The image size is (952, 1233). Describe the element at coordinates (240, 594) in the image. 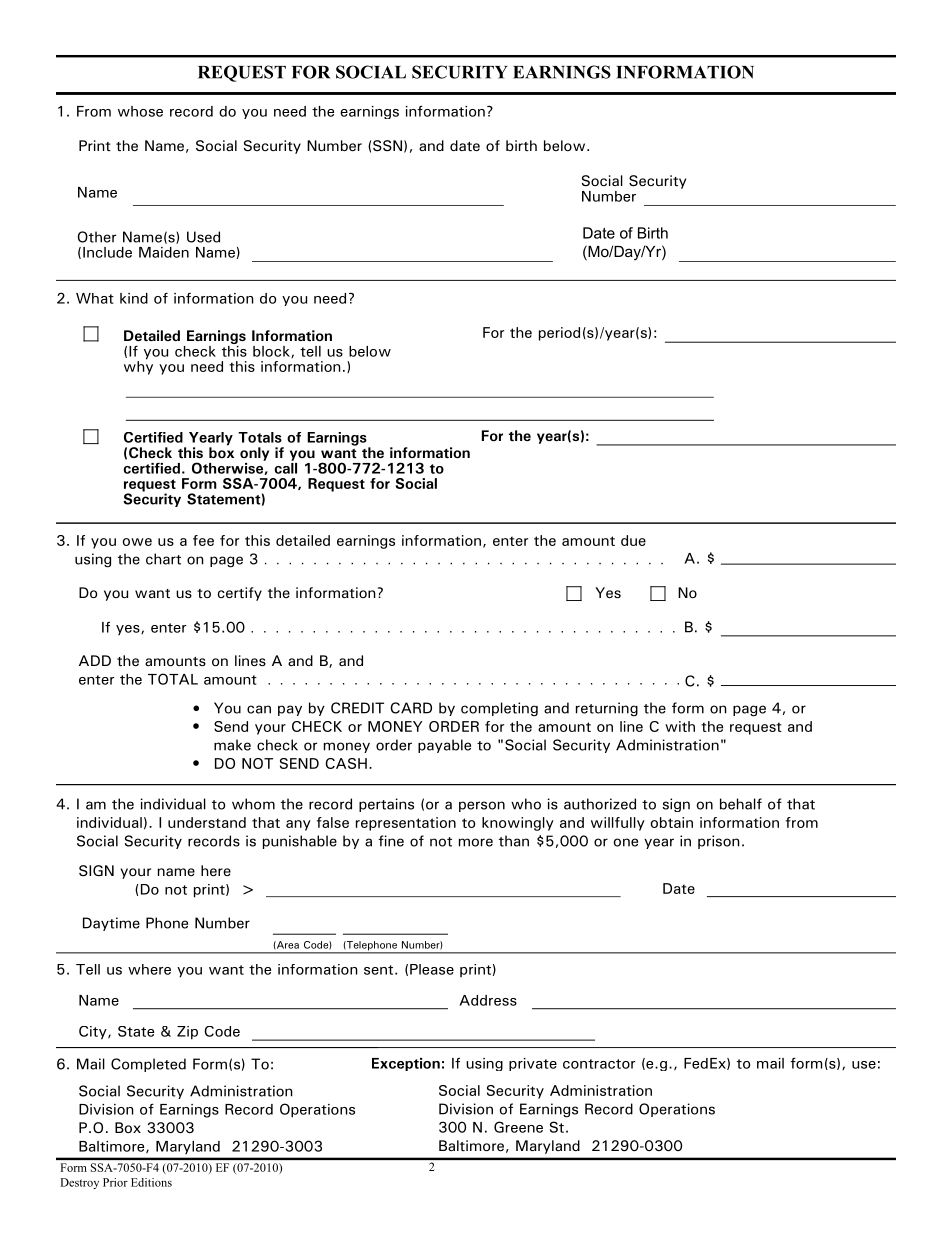

I see `certify` at that location.
